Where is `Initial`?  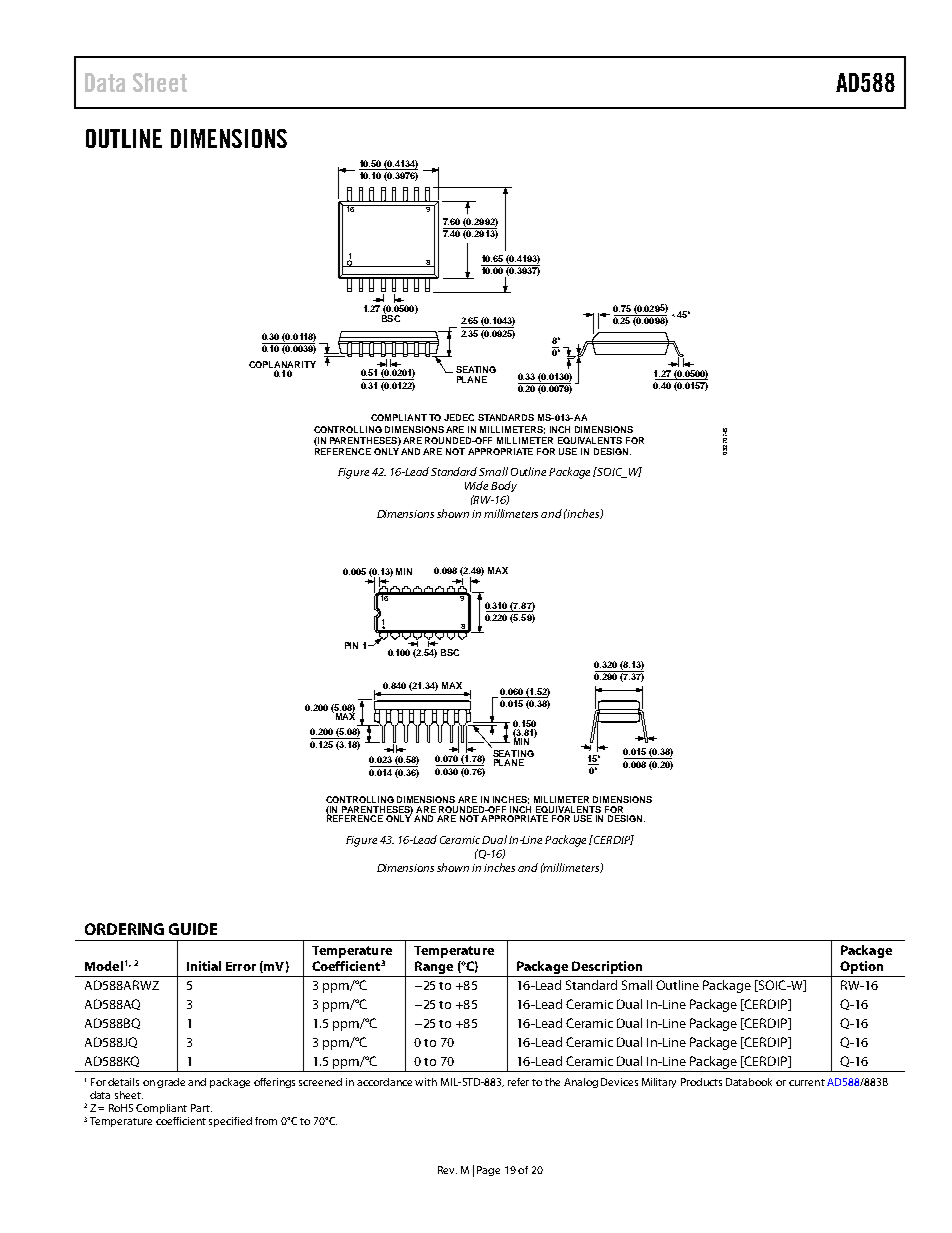
Initial is located at coordinates (204, 966).
